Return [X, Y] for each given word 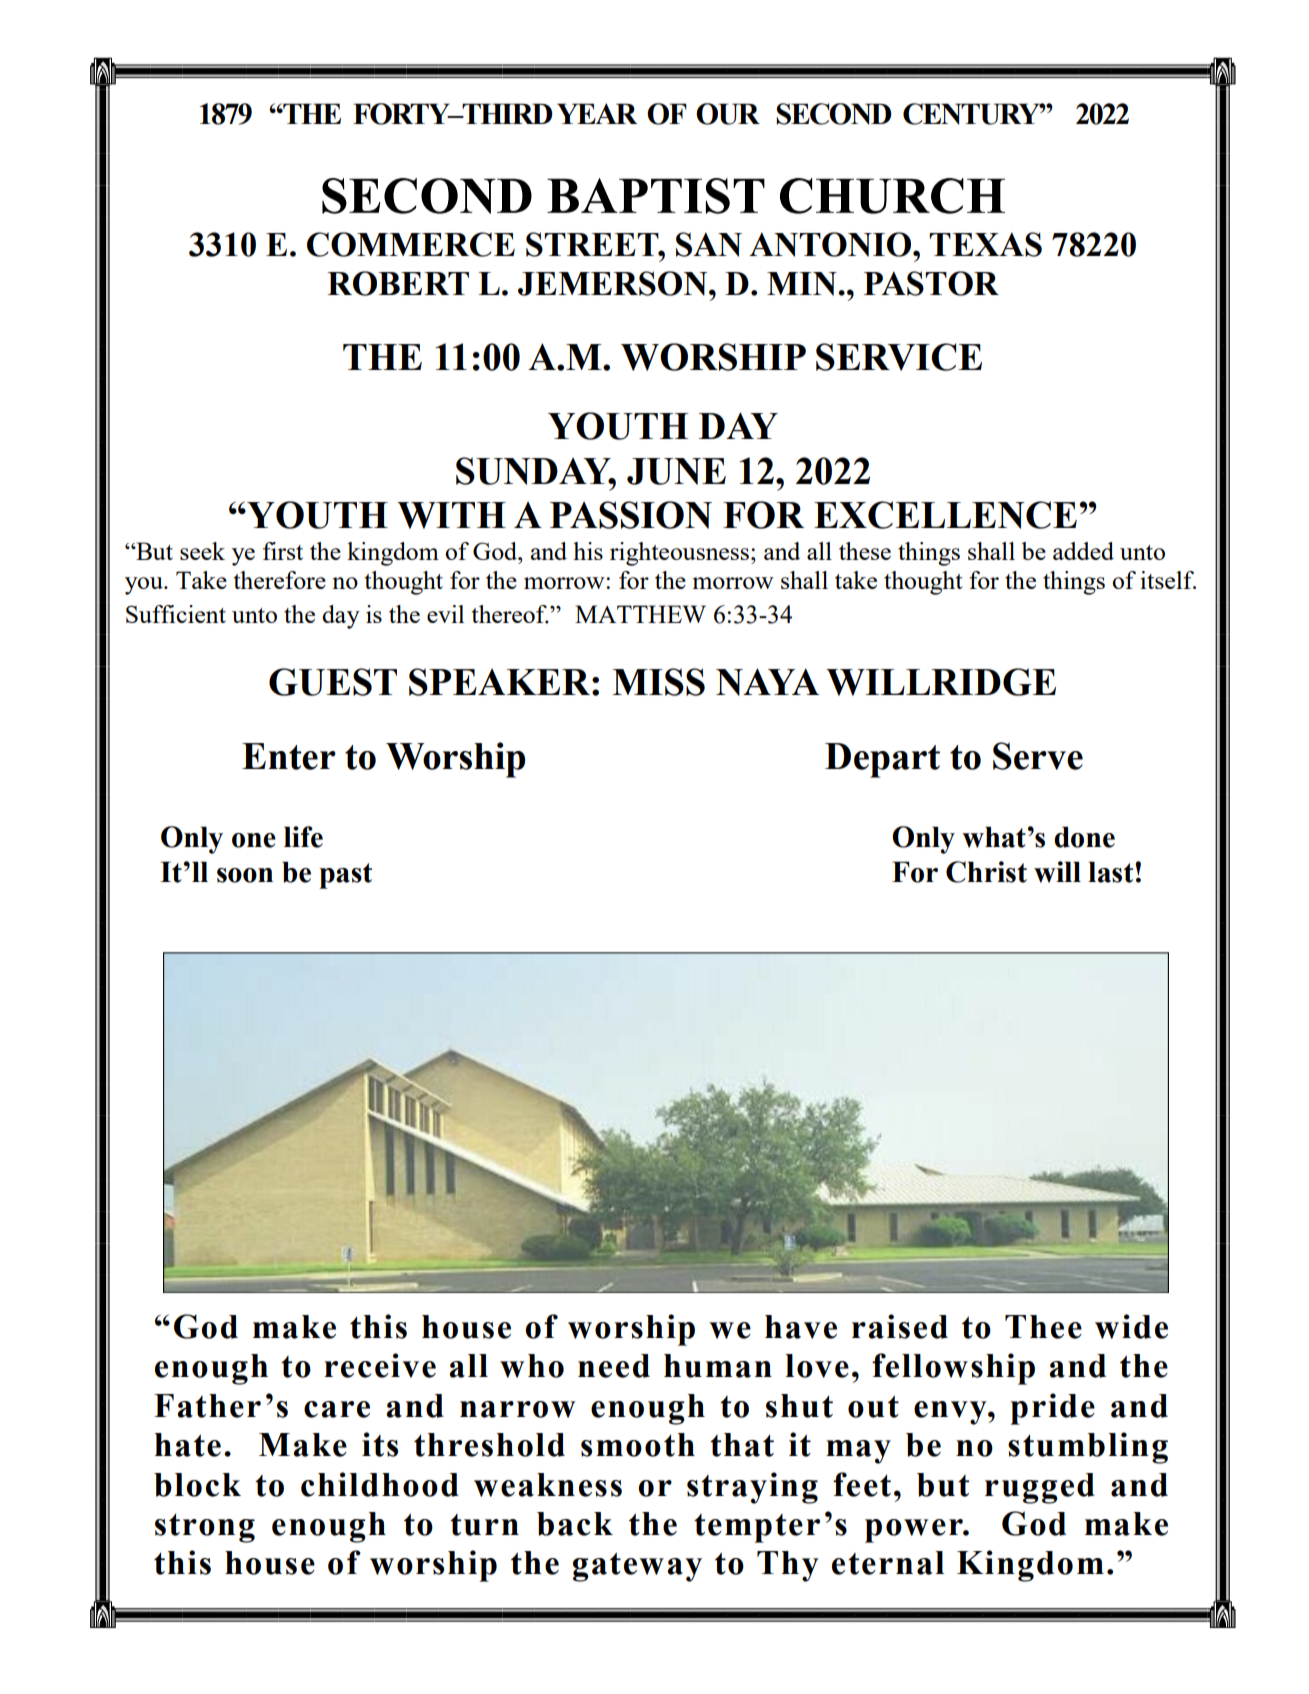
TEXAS [985, 244]
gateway [637, 1567]
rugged [1040, 1488]
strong [205, 1528]
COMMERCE [411, 244]
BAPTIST [656, 196]
